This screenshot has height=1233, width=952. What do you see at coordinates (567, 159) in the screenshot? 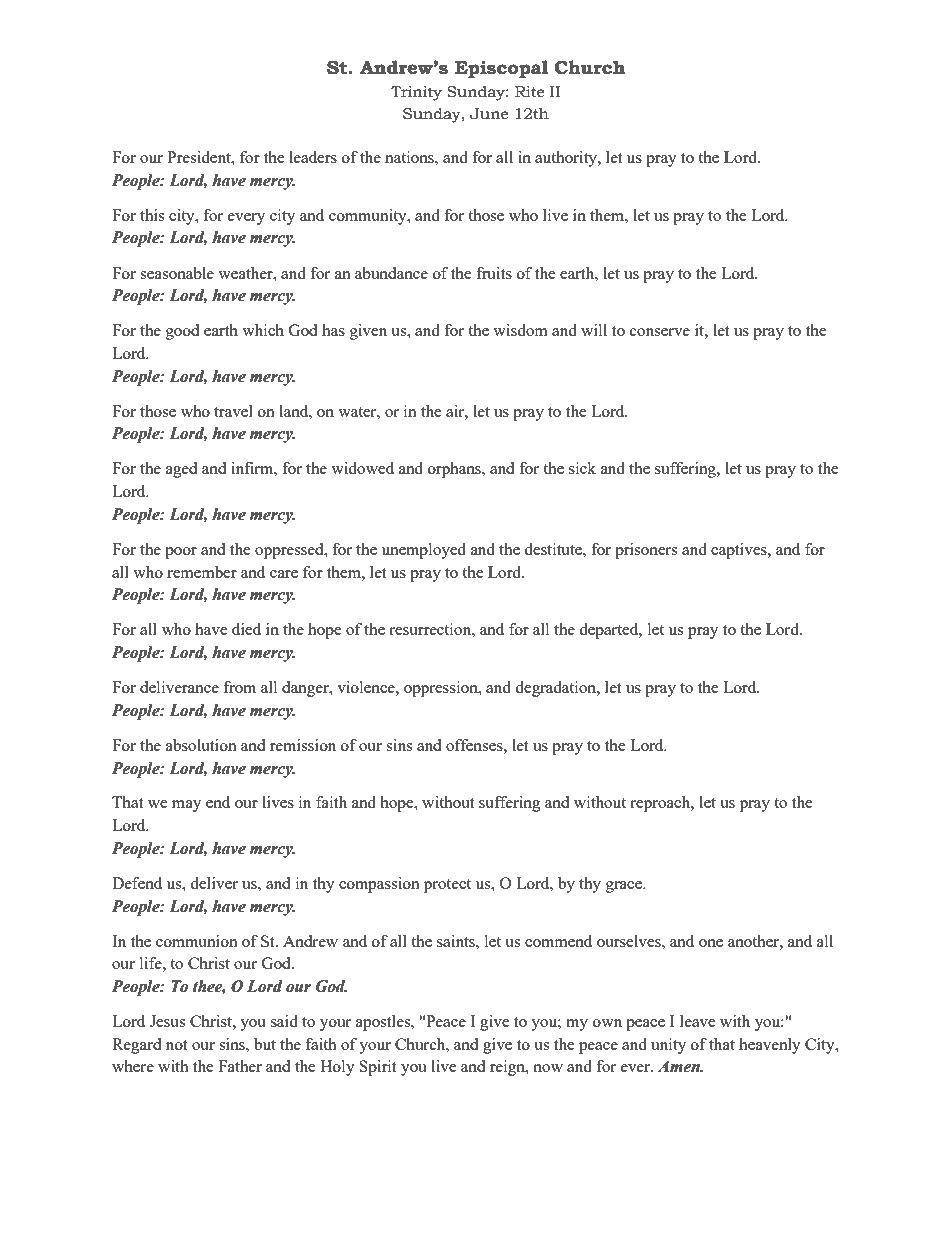
I see `authority` at bounding box center [567, 159].
